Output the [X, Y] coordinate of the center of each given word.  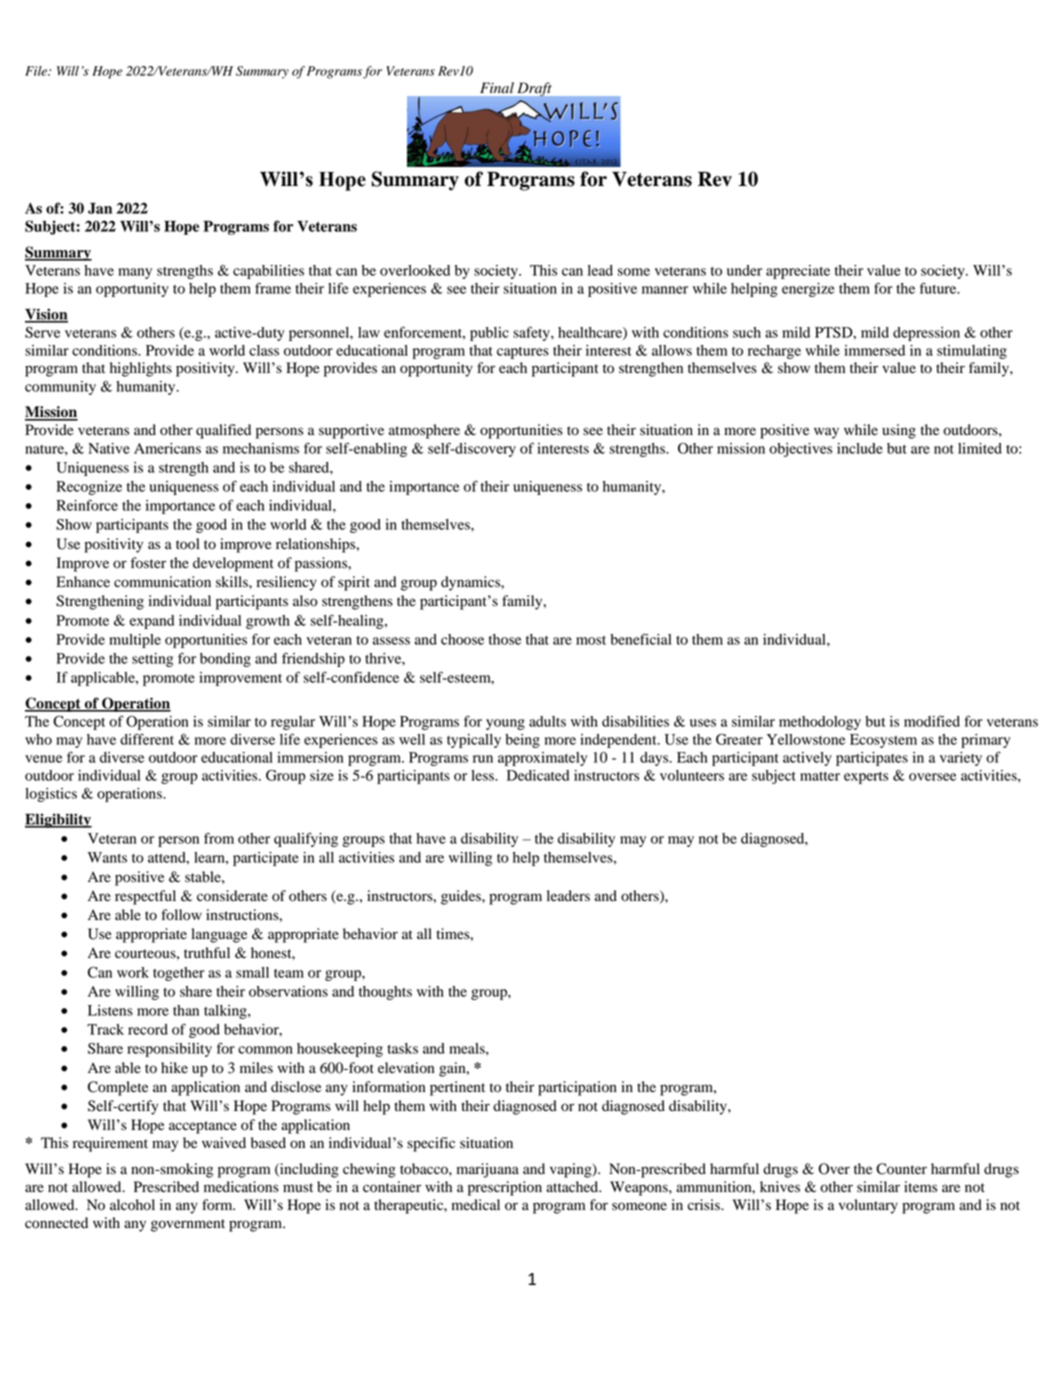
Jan [100, 208]
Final [497, 87]
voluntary [868, 1206]
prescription [505, 1188]
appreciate [798, 272]
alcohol [132, 1205]
